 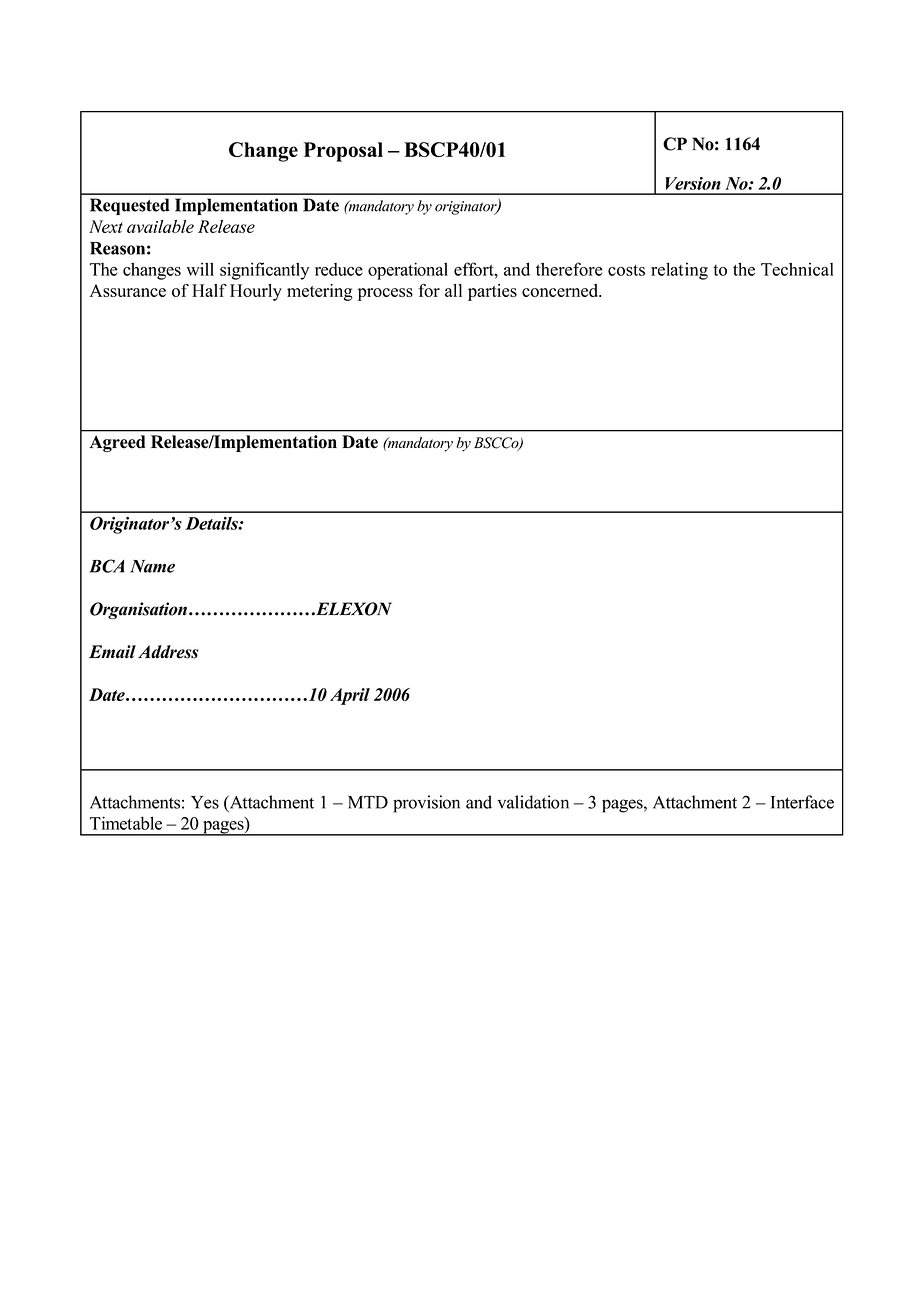 What do you see at coordinates (492, 292) in the screenshot?
I see `parties` at bounding box center [492, 292].
